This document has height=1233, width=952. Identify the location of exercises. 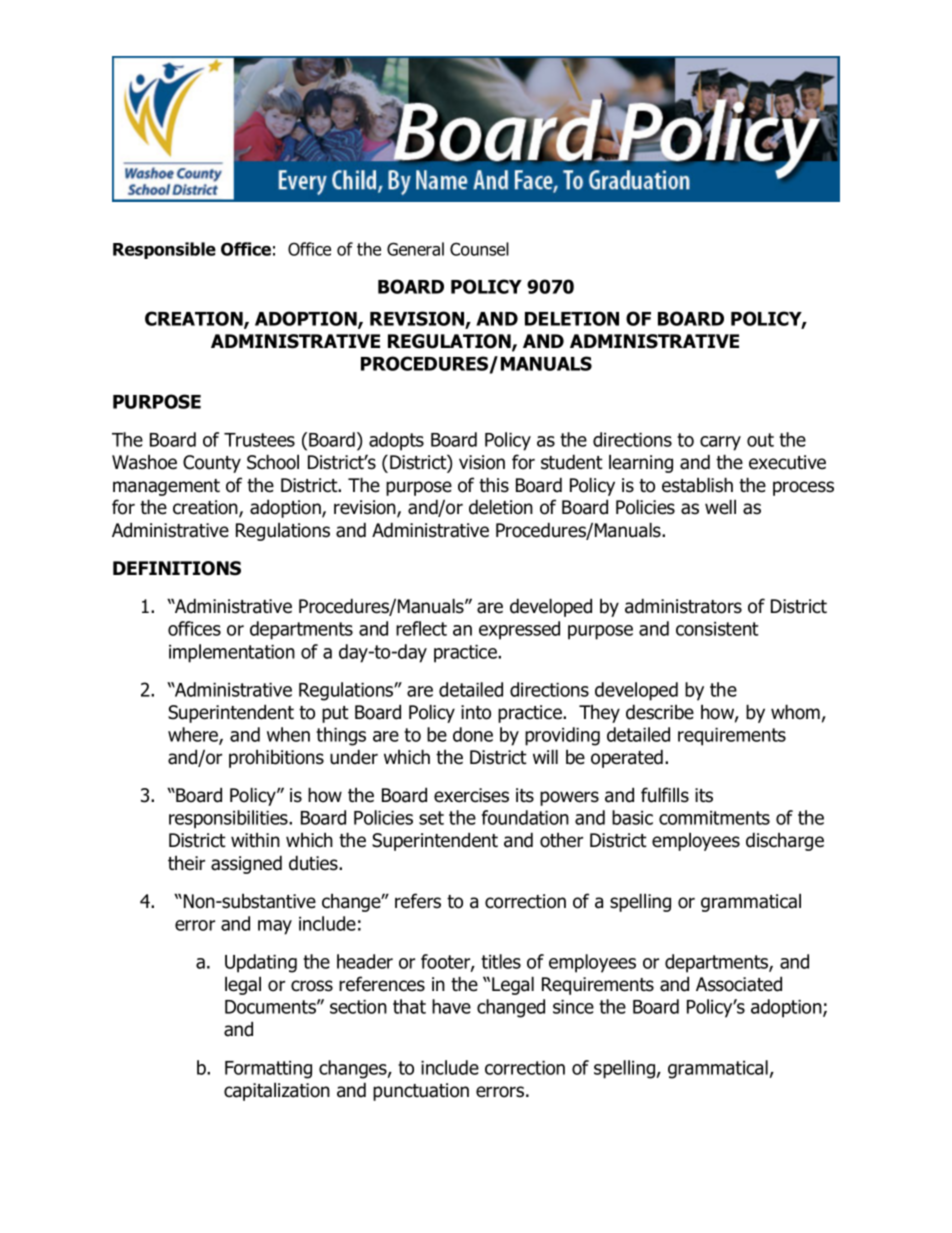
(471, 795).
